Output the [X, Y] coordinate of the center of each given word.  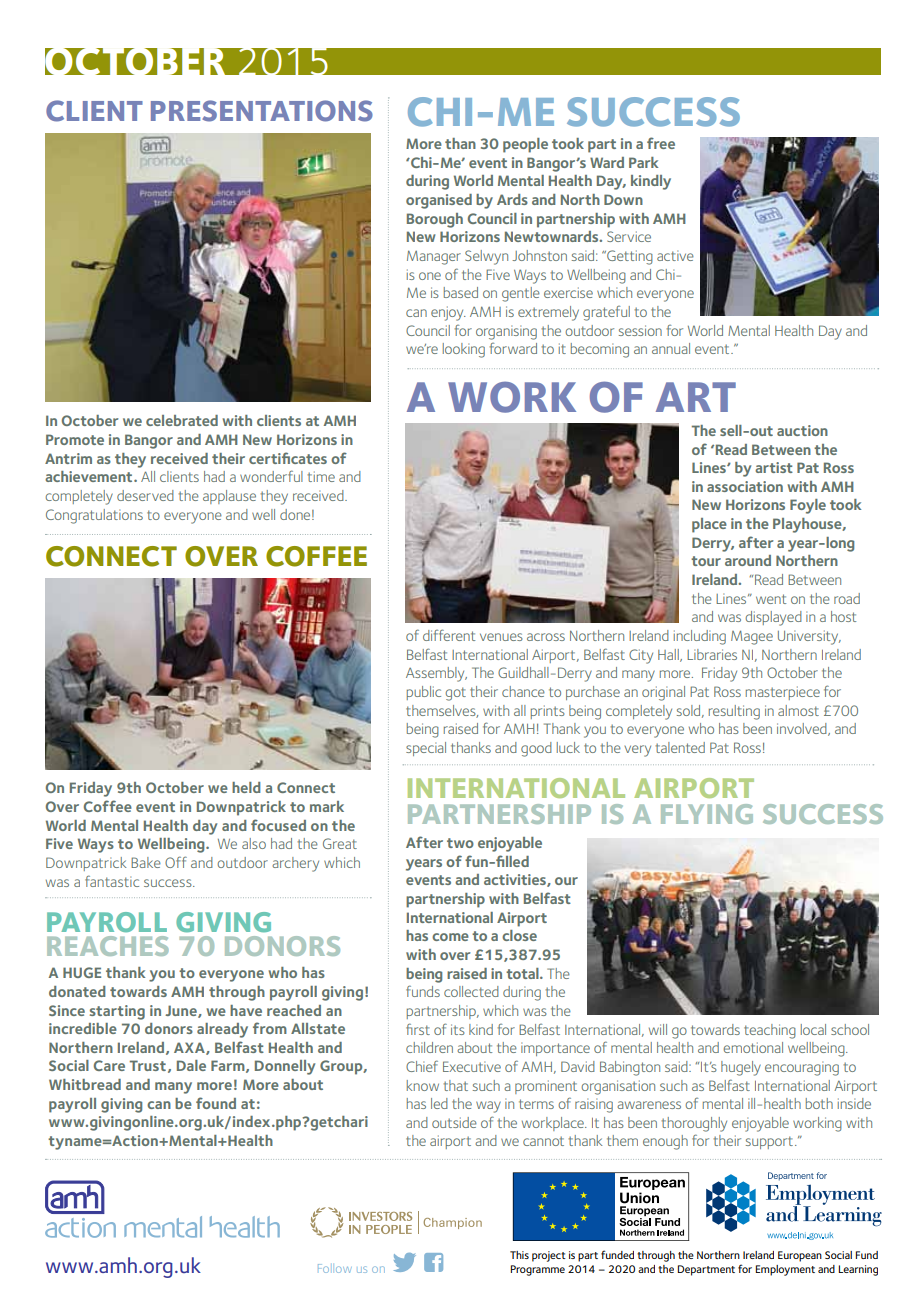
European [800, 1256]
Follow [335, 1268]
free [661, 143]
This [519, 1255]
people [525, 145]
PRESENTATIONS [262, 111]
